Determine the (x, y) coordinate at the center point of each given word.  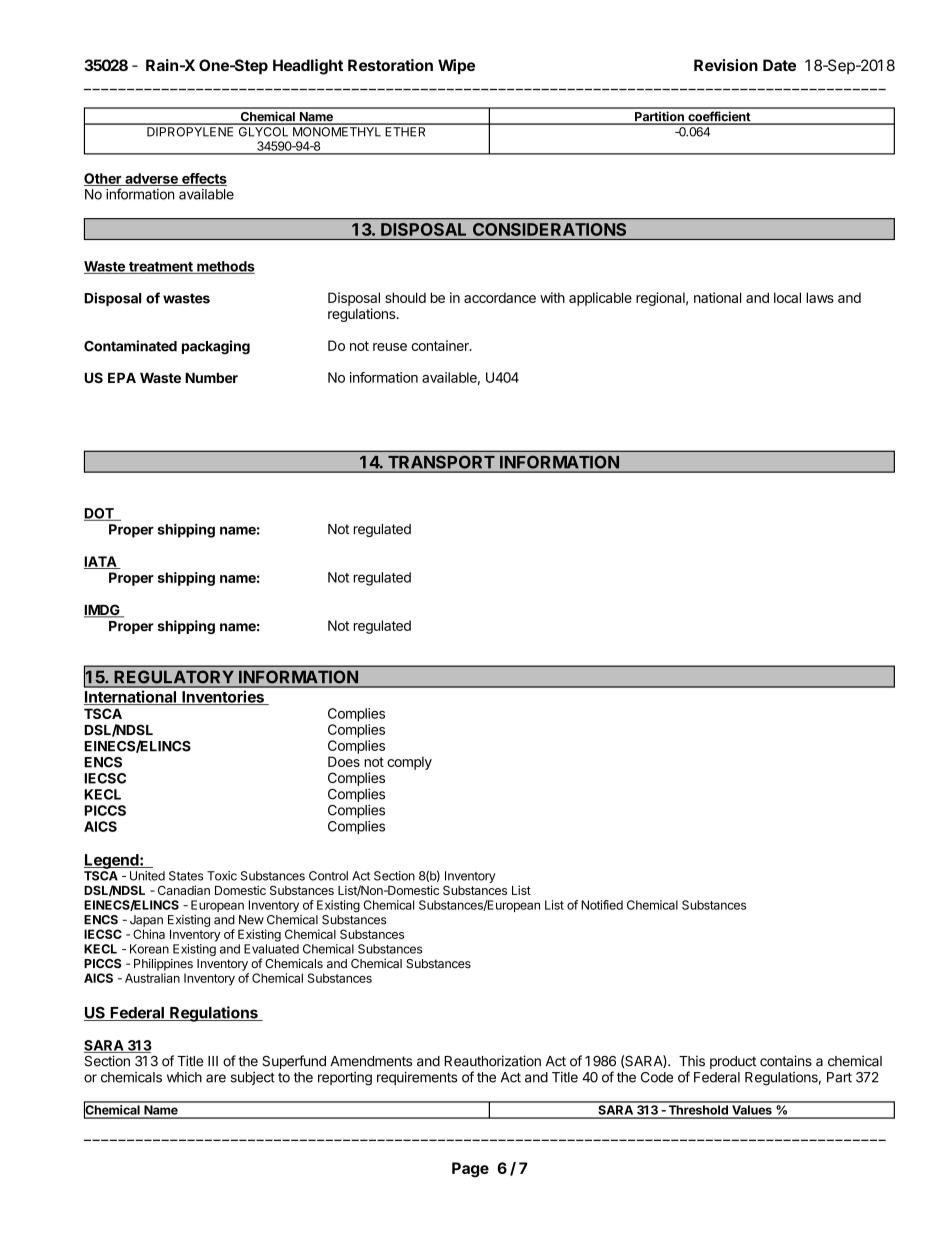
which (184, 1077)
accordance (500, 297)
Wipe (456, 66)
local (787, 297)
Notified (602, 905)
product (733, 1062)
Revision (726, 65)
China (149, 934)
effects (203, 179)
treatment (161, 268)
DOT (100, 514)
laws (820, 297)
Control (328, 876)
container (441, 345)
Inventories (223, 697)
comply (409, 763)
